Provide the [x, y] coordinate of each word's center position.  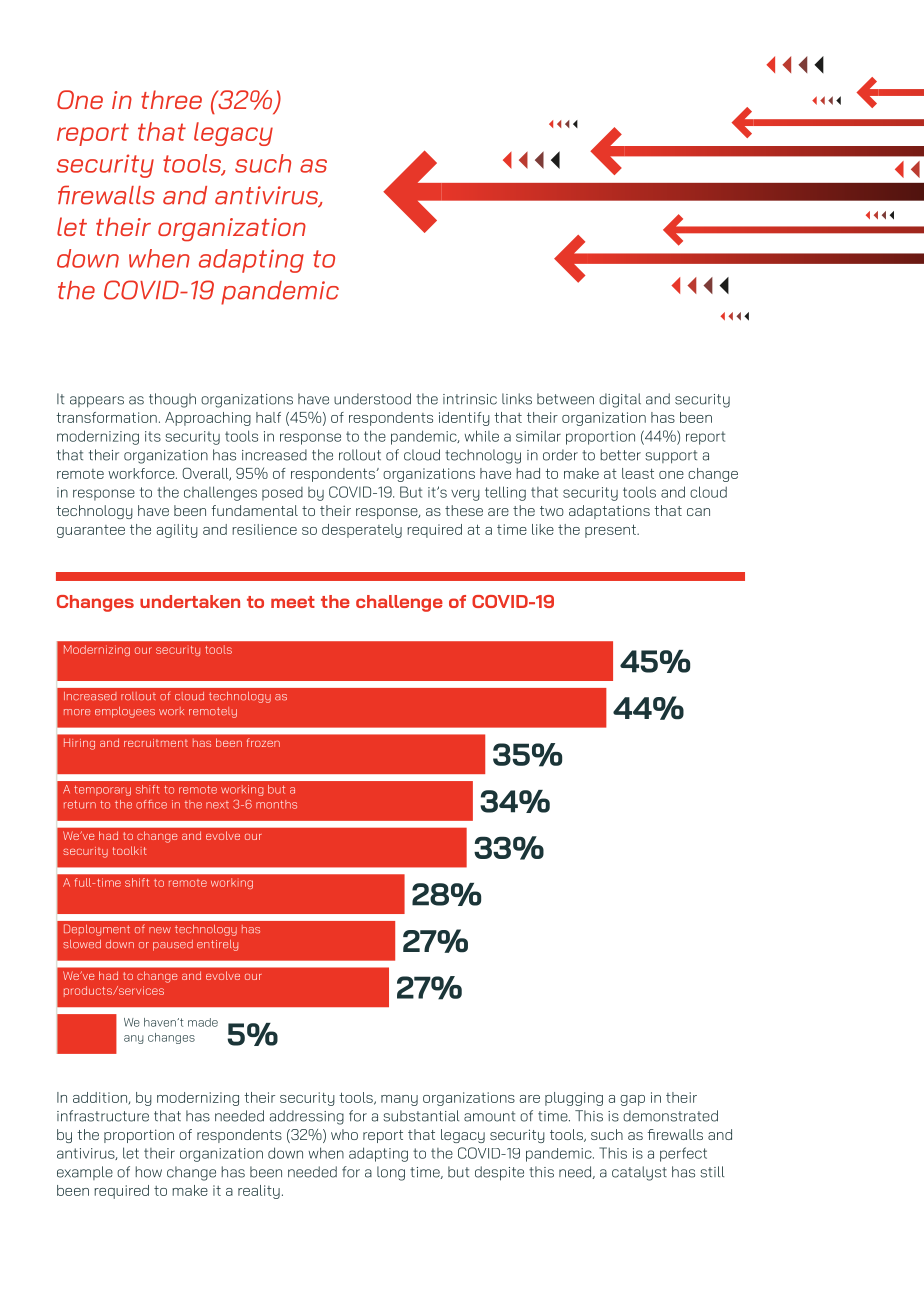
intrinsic [470, 399]
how [148, 1172]
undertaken [190, 601]
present [611, 531]
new [160, 930]
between [565, 399]
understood [372, 399]
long [391, 1173]
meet [293, 602]
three [171, 99]
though [172, 400]
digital [620, 400]
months [276, 804]
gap [632, 1100]
